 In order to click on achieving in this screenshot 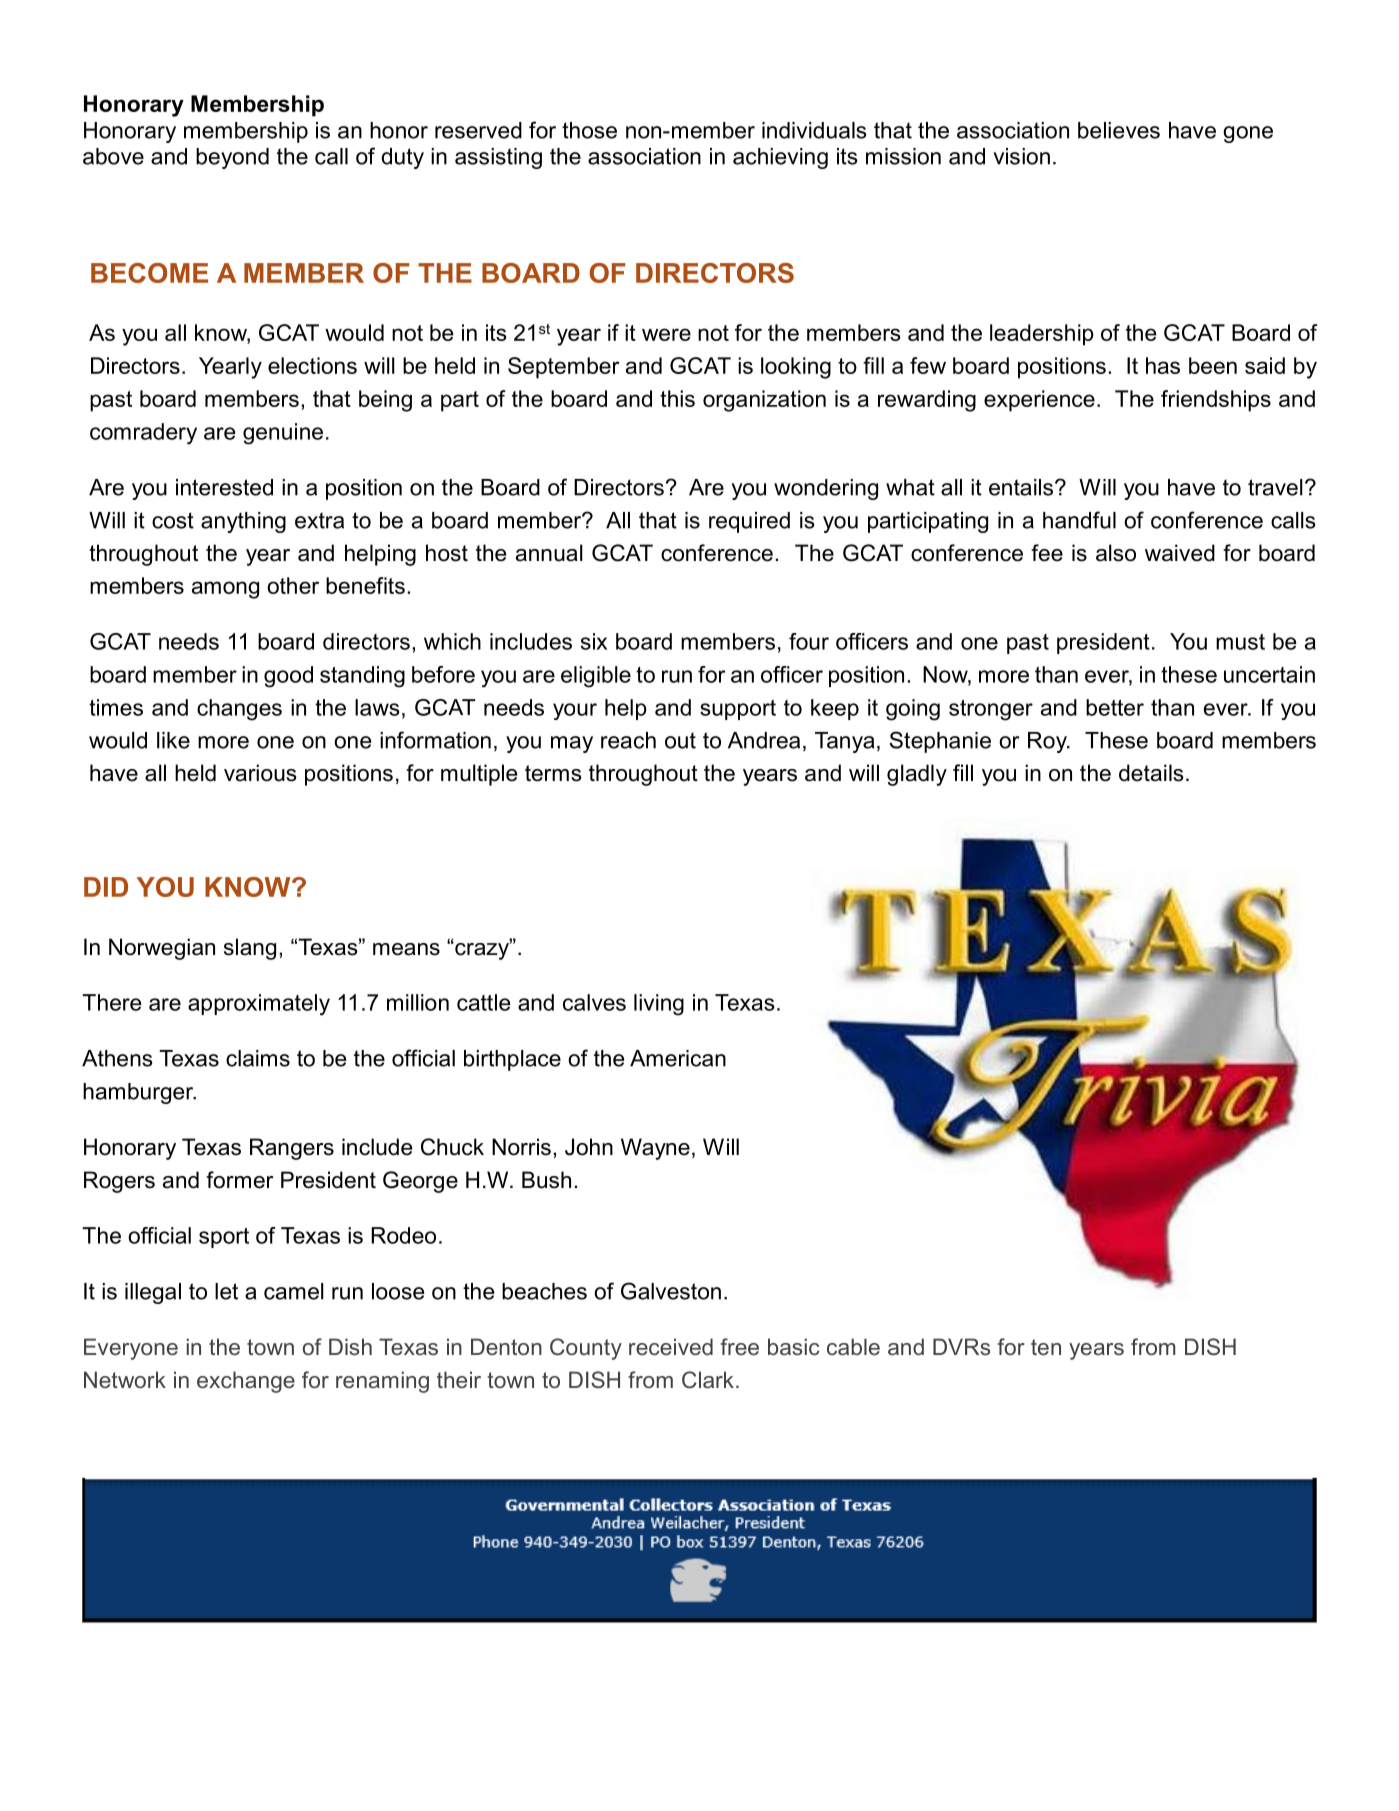, I will do `click(780, 158)`.
